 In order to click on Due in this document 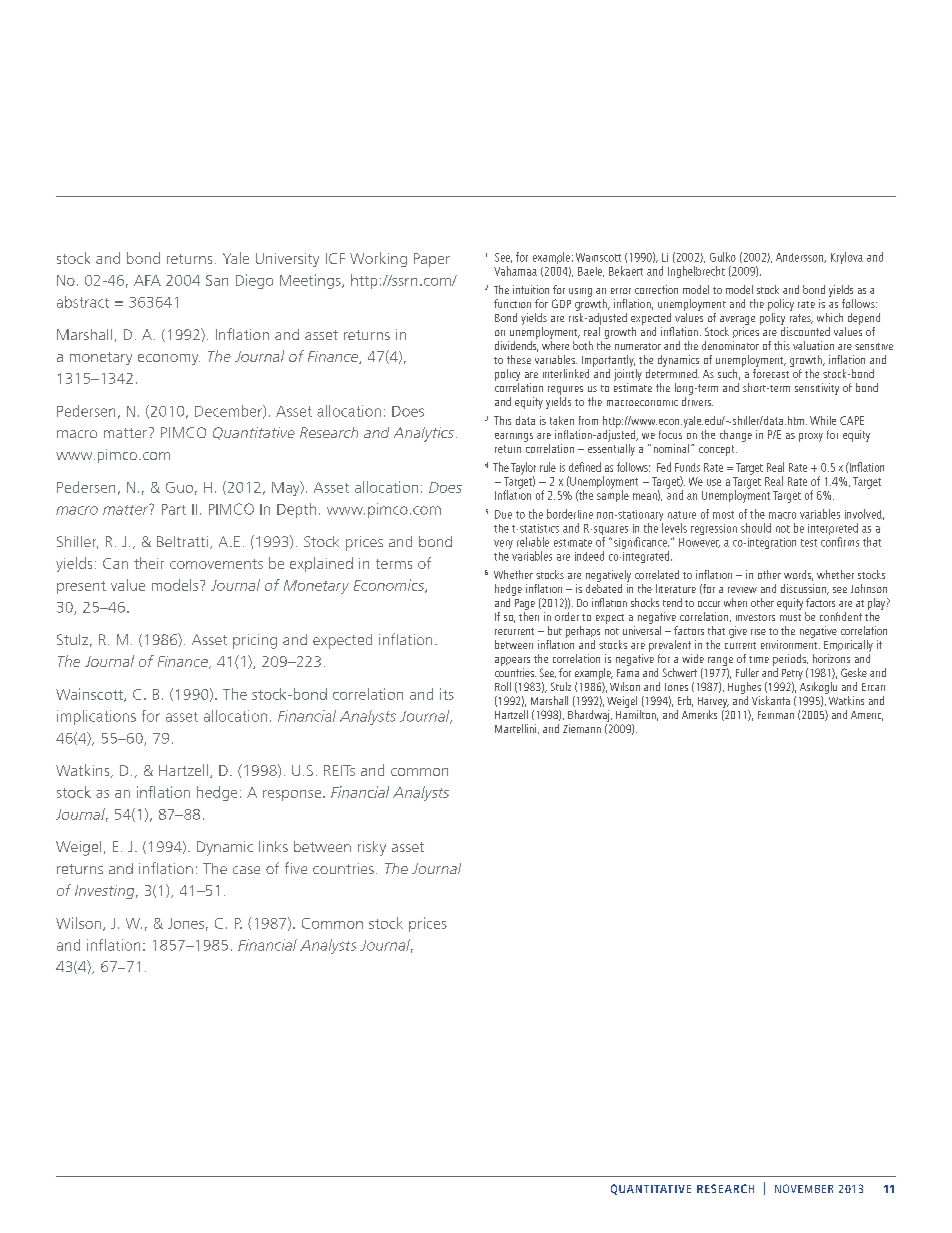, I will do `click(503, 514)`.
